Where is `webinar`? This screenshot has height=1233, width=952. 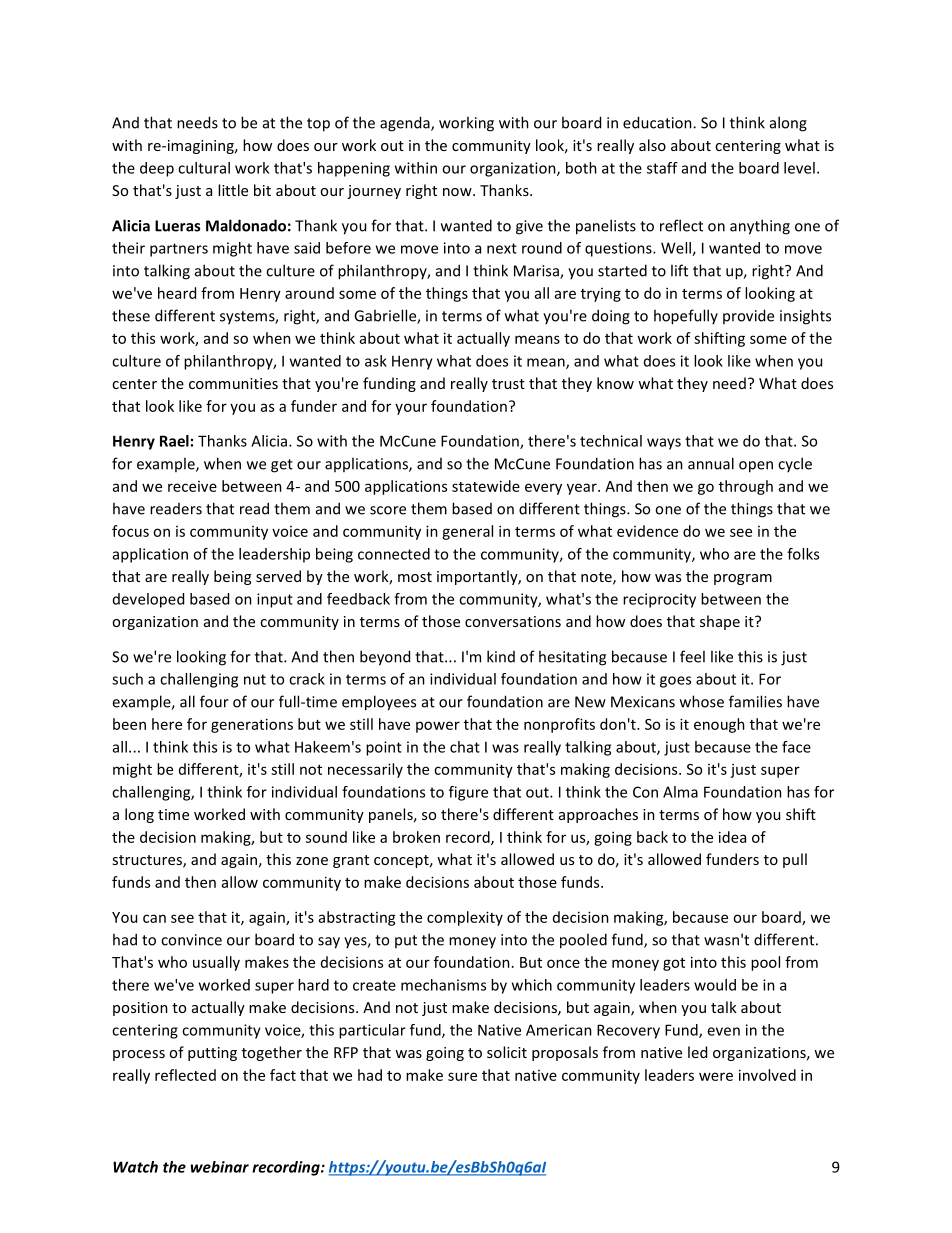
webinar is located at coordinates (219, 1167).
